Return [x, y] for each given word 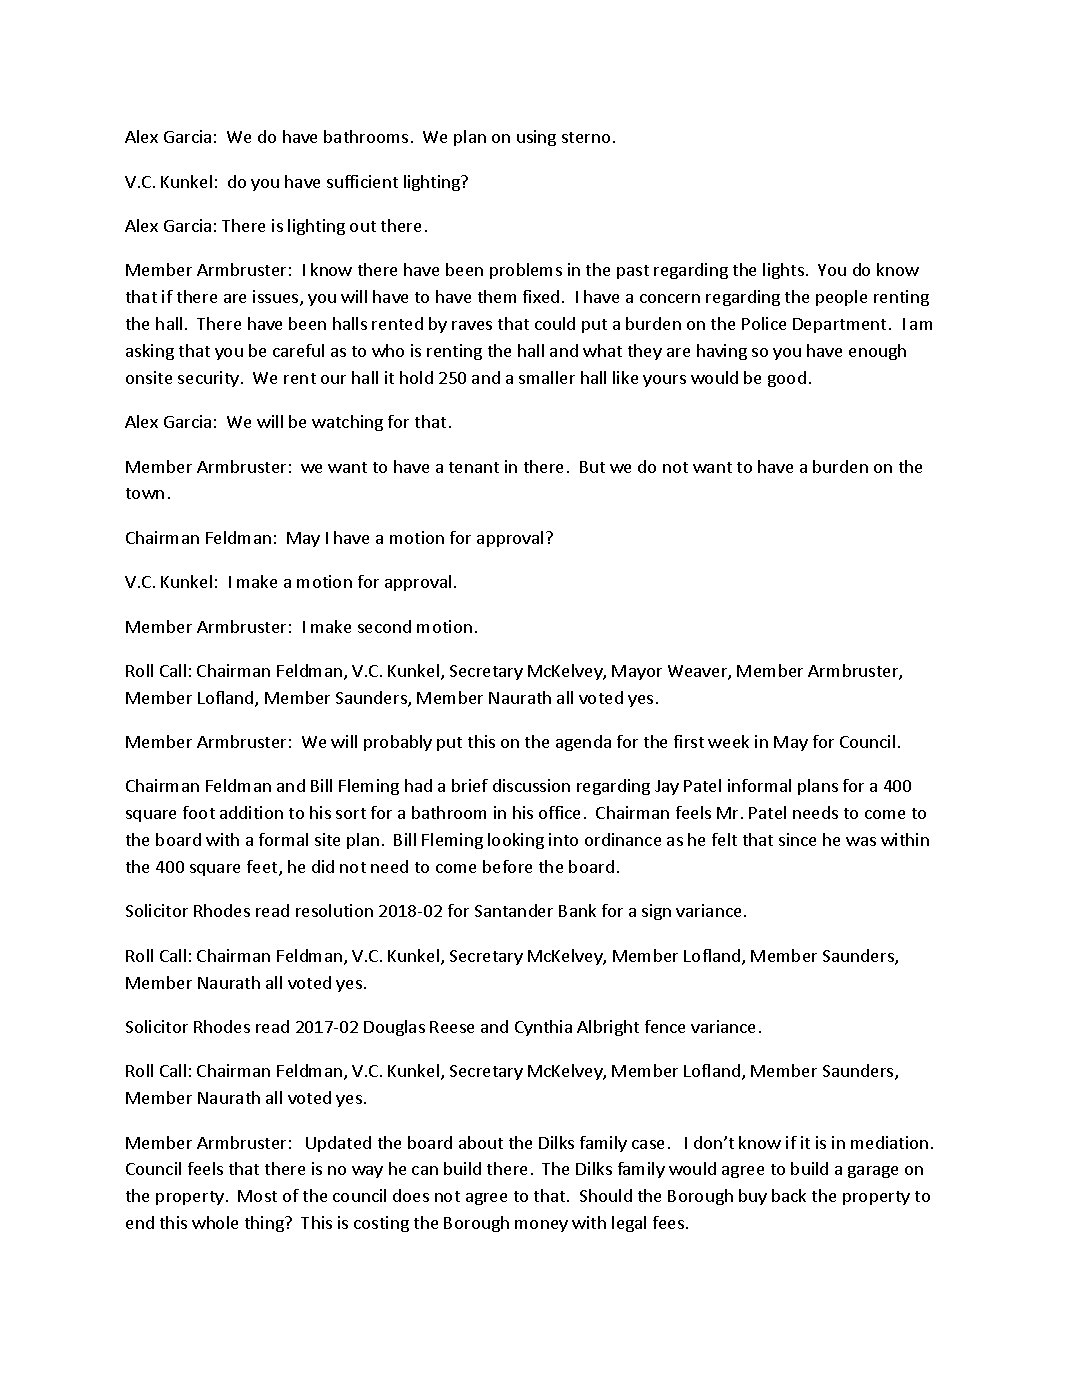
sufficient [362, 181]
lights [783, 271]
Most [257, 1196]
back [789, 1195]
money [541, 1226]
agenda [583, 743]
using [536, 138]
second [384, 626]
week [728, 741]
